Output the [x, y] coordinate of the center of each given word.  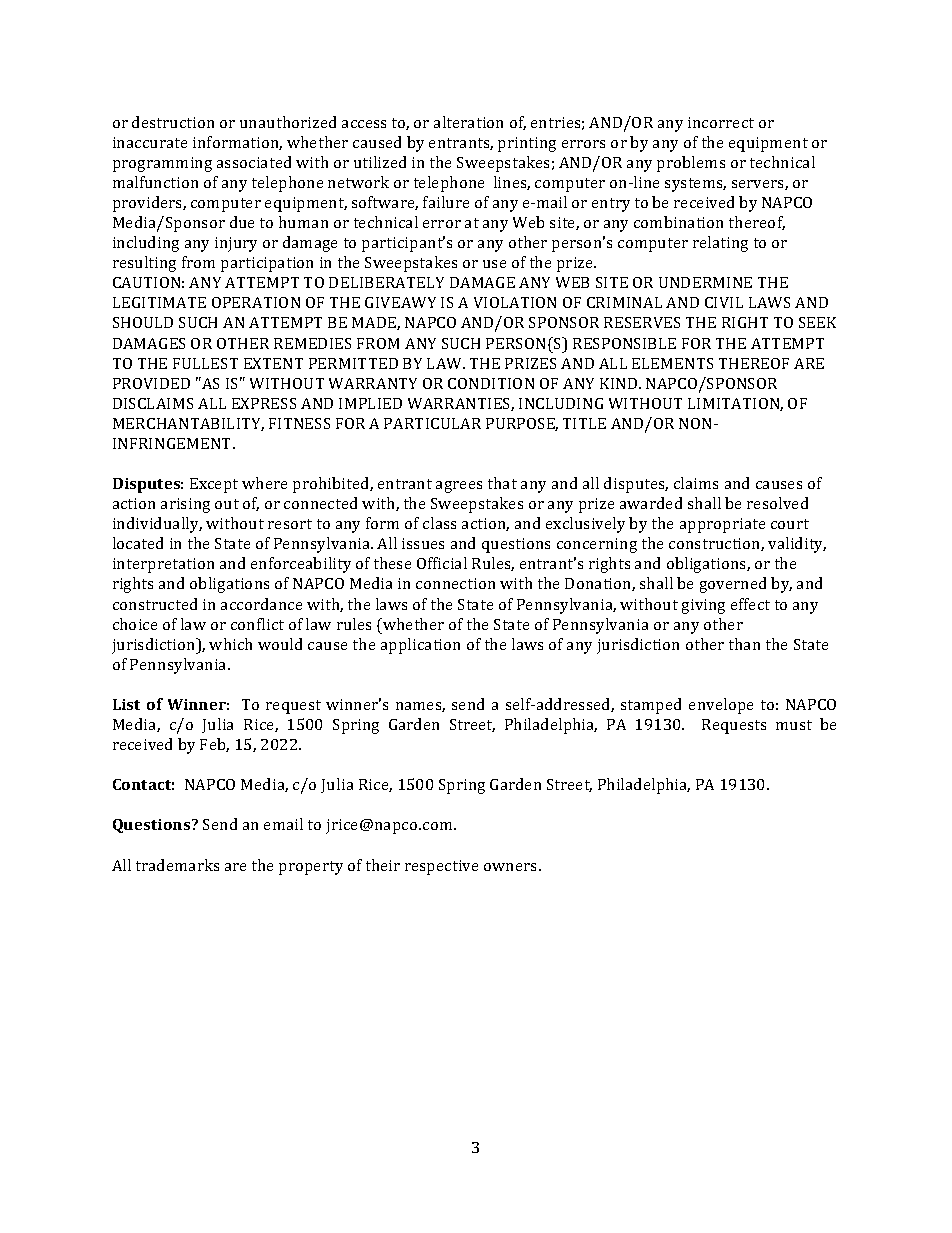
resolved [777, 503]
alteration [468, 122]
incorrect [721, 122]
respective [441, 867]
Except [214, 485]
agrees [459, 487]
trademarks [177, 865]
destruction [173, 122]
